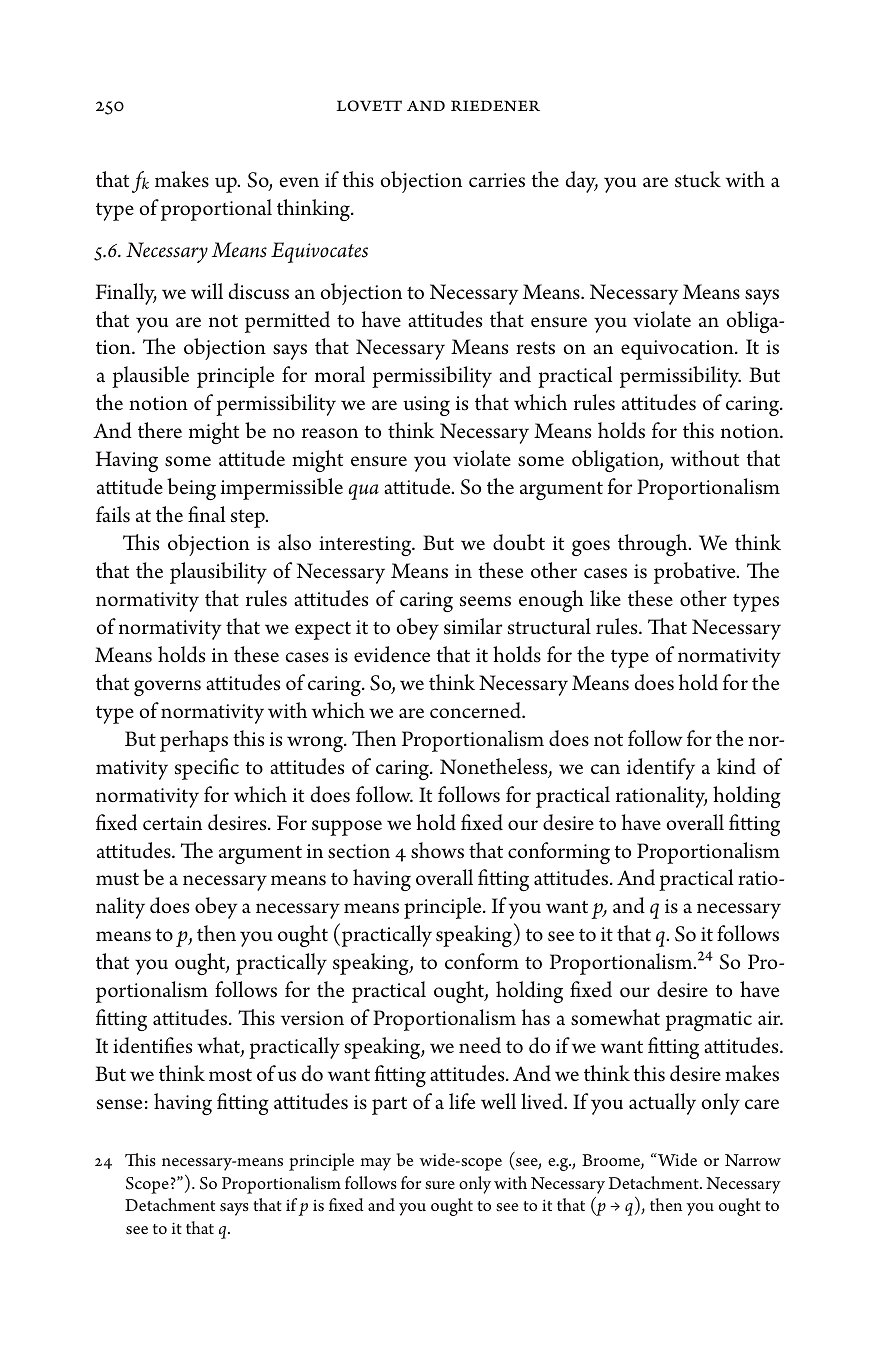 This screenshot has height=1372, width=876. What do you see at coordinates (167, 688) in the screenshot?
I see `governs` at bounding box center [167, 688].
